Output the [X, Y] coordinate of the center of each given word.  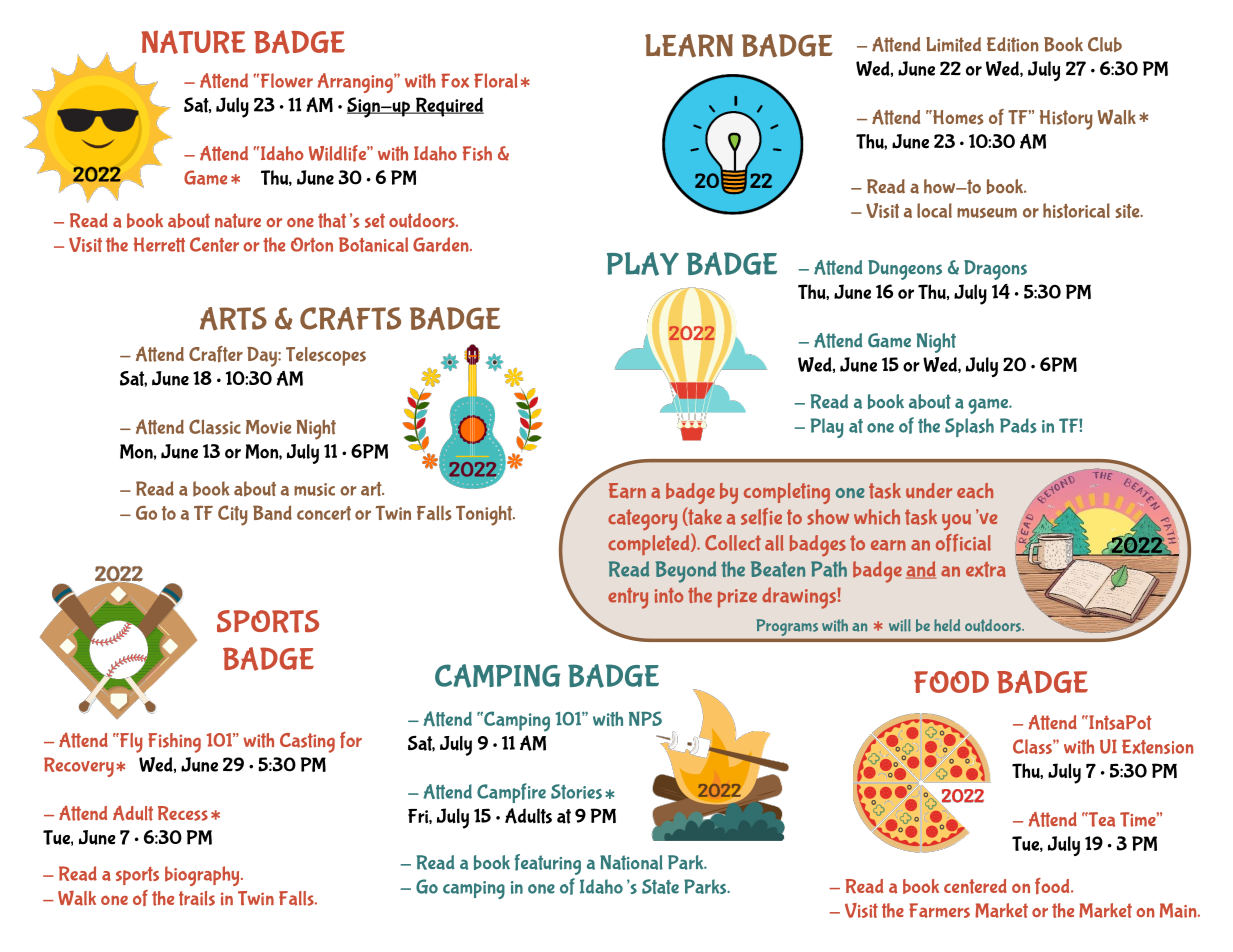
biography [203, 876]
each [975, 491]
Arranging [356, 83]
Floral [496, 80]
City [233, 515]
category [642, 520]
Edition [1013, 44]
